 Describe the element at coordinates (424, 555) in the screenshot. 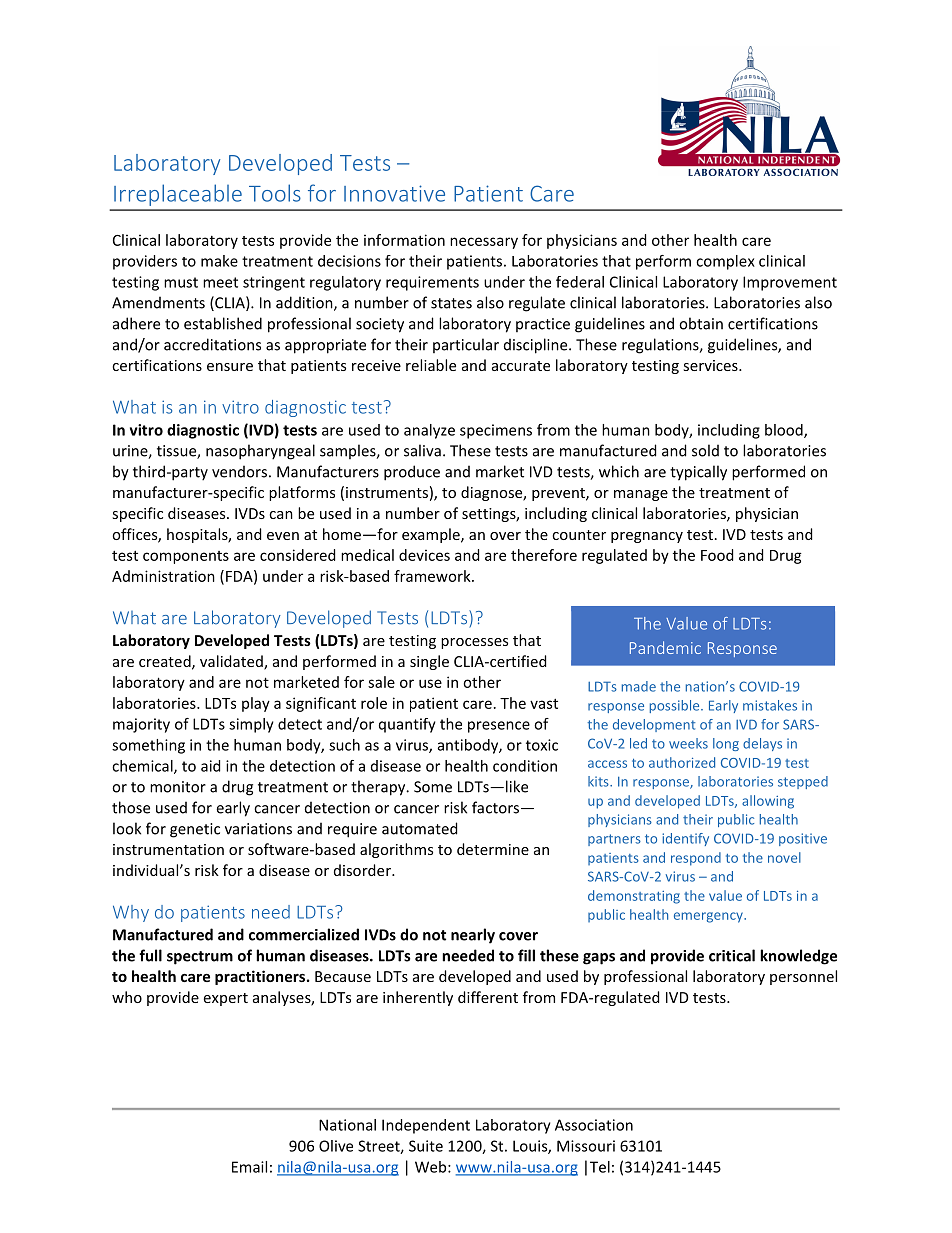

I see `devices` at that location.
